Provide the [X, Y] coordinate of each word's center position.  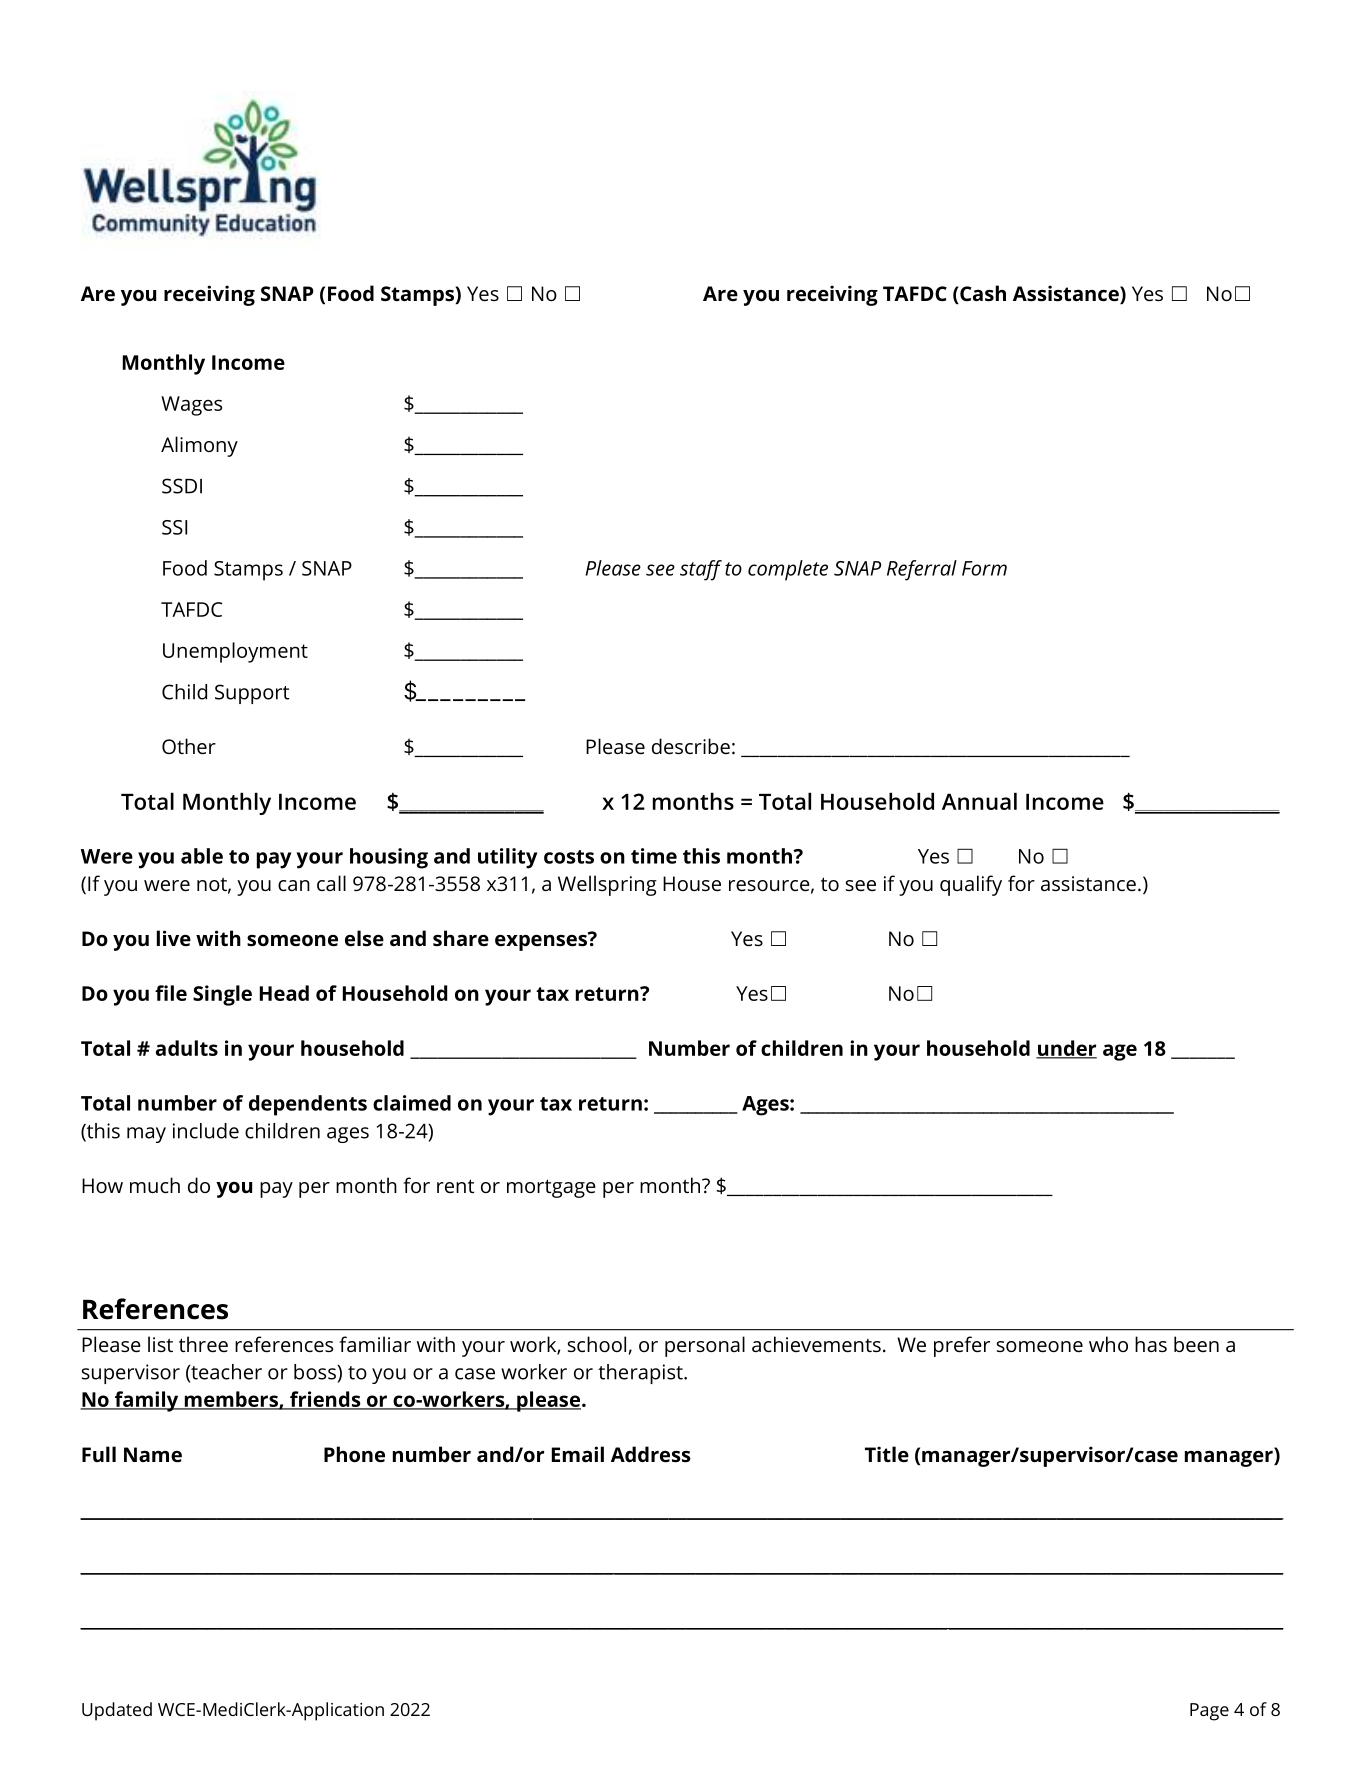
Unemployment [235, 652]
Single [222, 995]
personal [705, 1346]
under [1066, 1049]
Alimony [199, 446]
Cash [982, 294]
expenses [542, 941]
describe [691, 746]
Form [984, 568]
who [1108, 1344]
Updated [117, 1711]
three [203, 1344]
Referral [922, 570]
